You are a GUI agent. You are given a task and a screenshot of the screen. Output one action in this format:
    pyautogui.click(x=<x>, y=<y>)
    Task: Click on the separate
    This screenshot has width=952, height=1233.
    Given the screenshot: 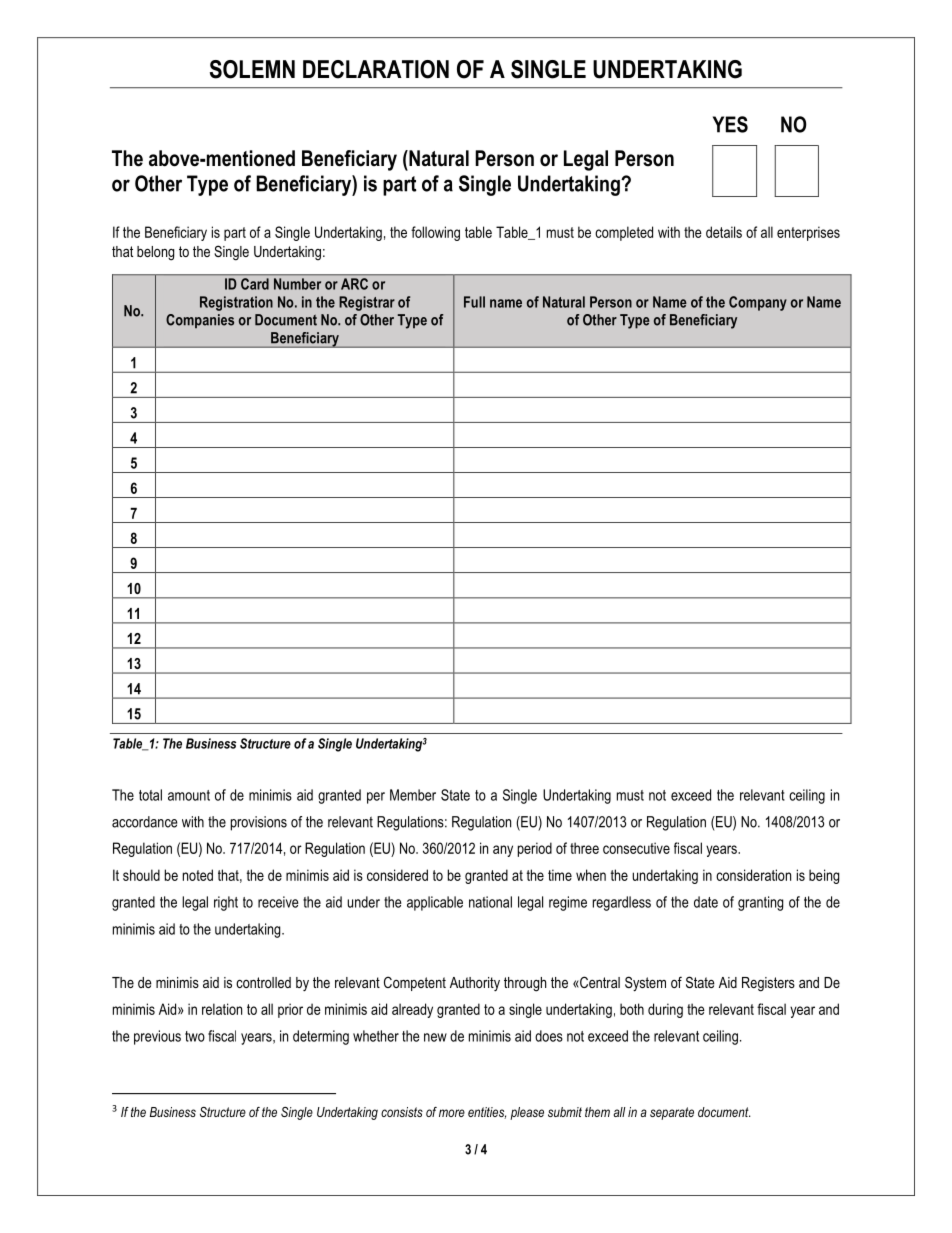 What is the action you would take?
    pyautogui.click(x=672, y=1113)
